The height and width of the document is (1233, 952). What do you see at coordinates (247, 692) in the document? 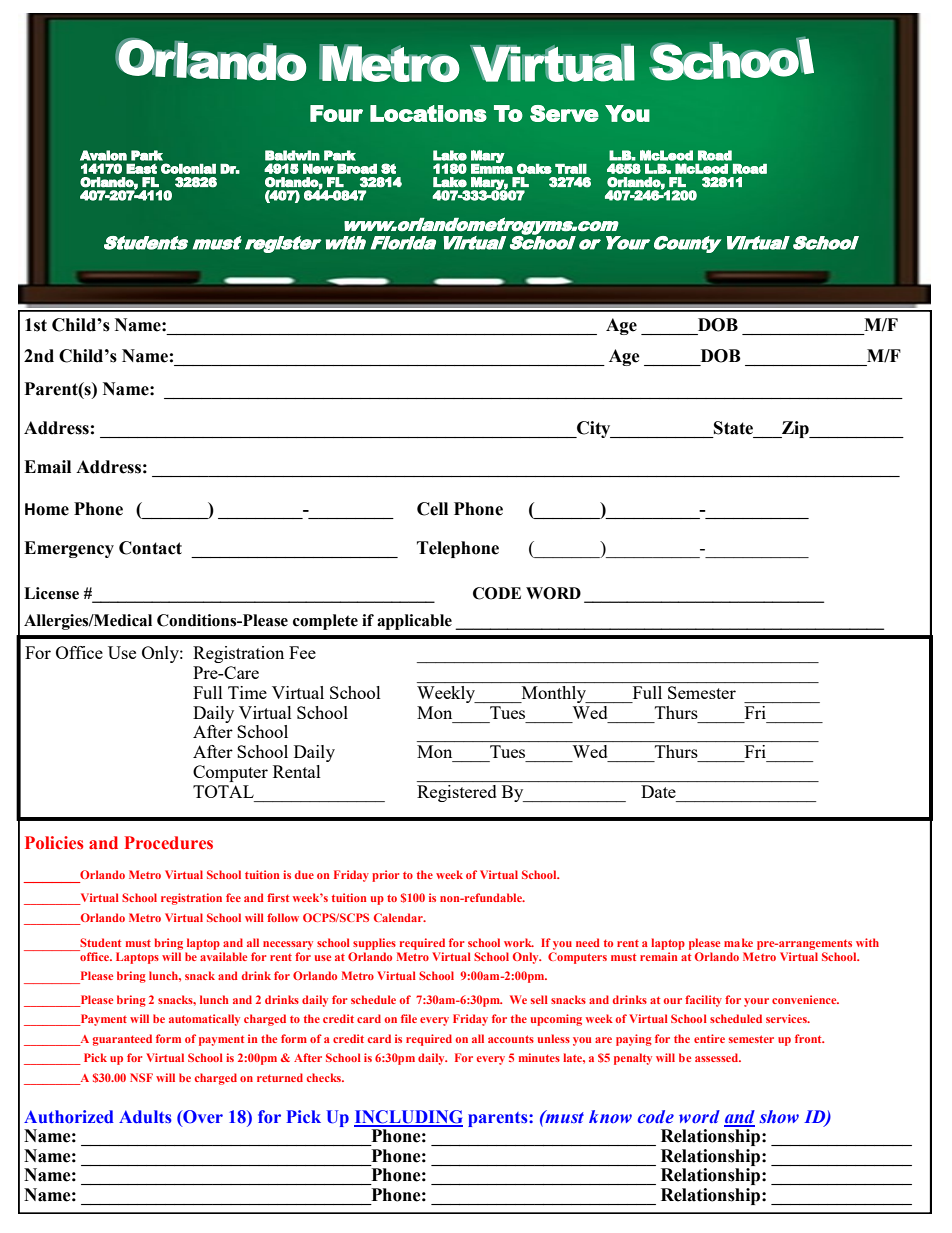
I see `Time` at bounding box center [247, 692].
